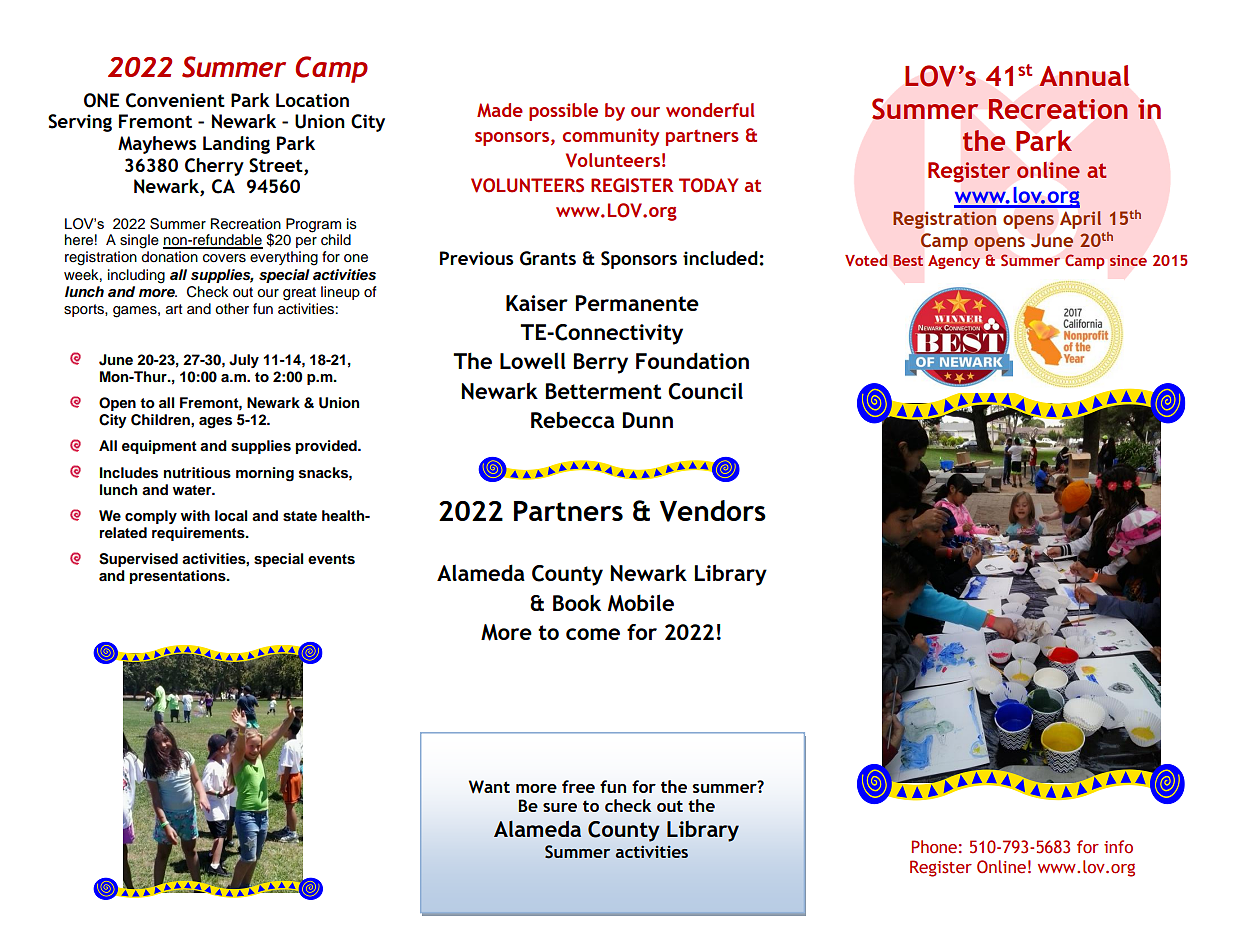 This page has width=1233, height=952. What do you see at coordinates (954, 262) in the page?
I see `Agency` at bounding box center [954, 262].
